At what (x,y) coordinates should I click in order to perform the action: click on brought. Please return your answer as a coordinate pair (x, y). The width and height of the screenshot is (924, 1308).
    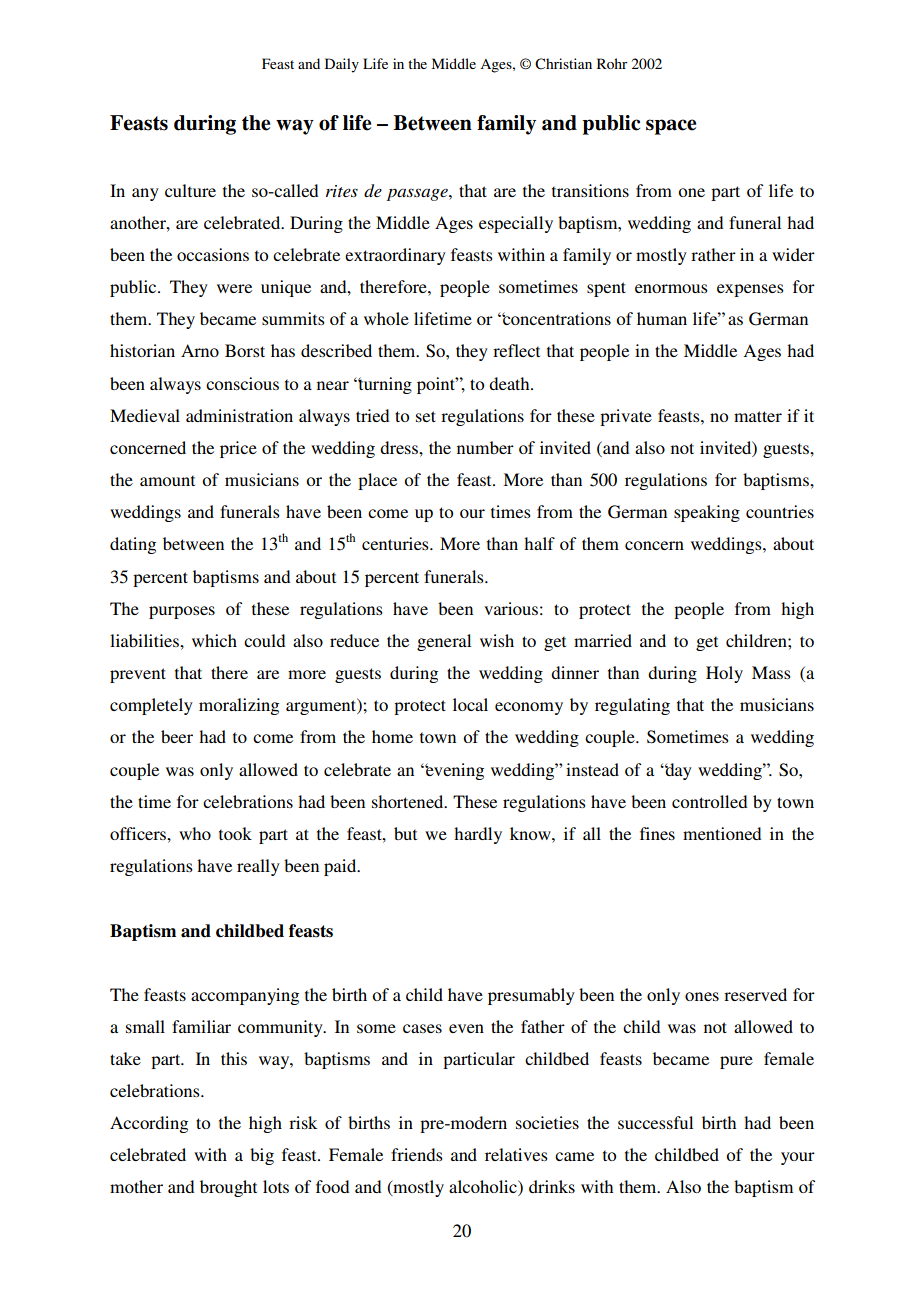
    Looking at the image, I should click on (228, 1188).
